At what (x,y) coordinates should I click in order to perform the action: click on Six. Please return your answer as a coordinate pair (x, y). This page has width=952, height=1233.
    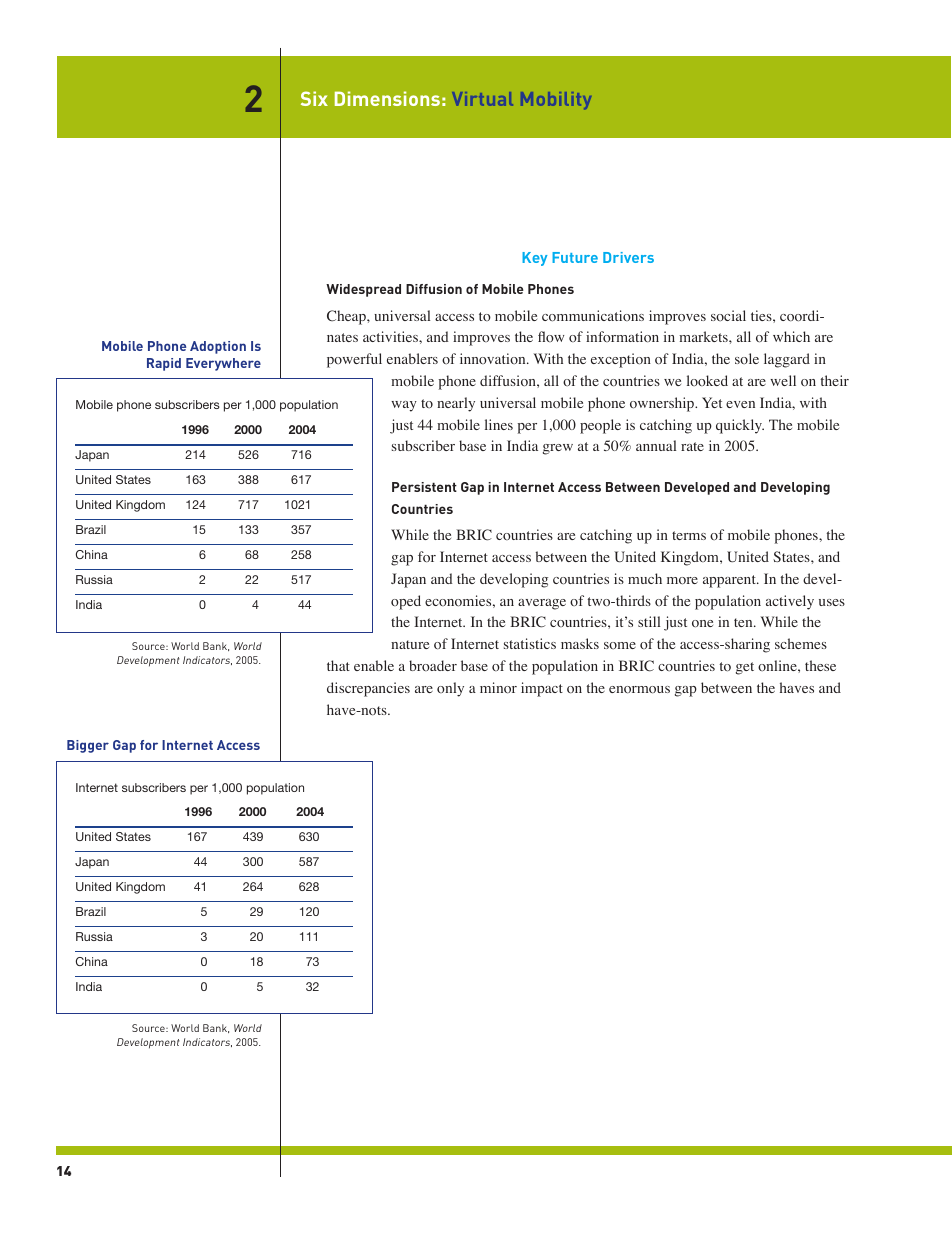
    Looking at the image, I should click on (314, 98).
